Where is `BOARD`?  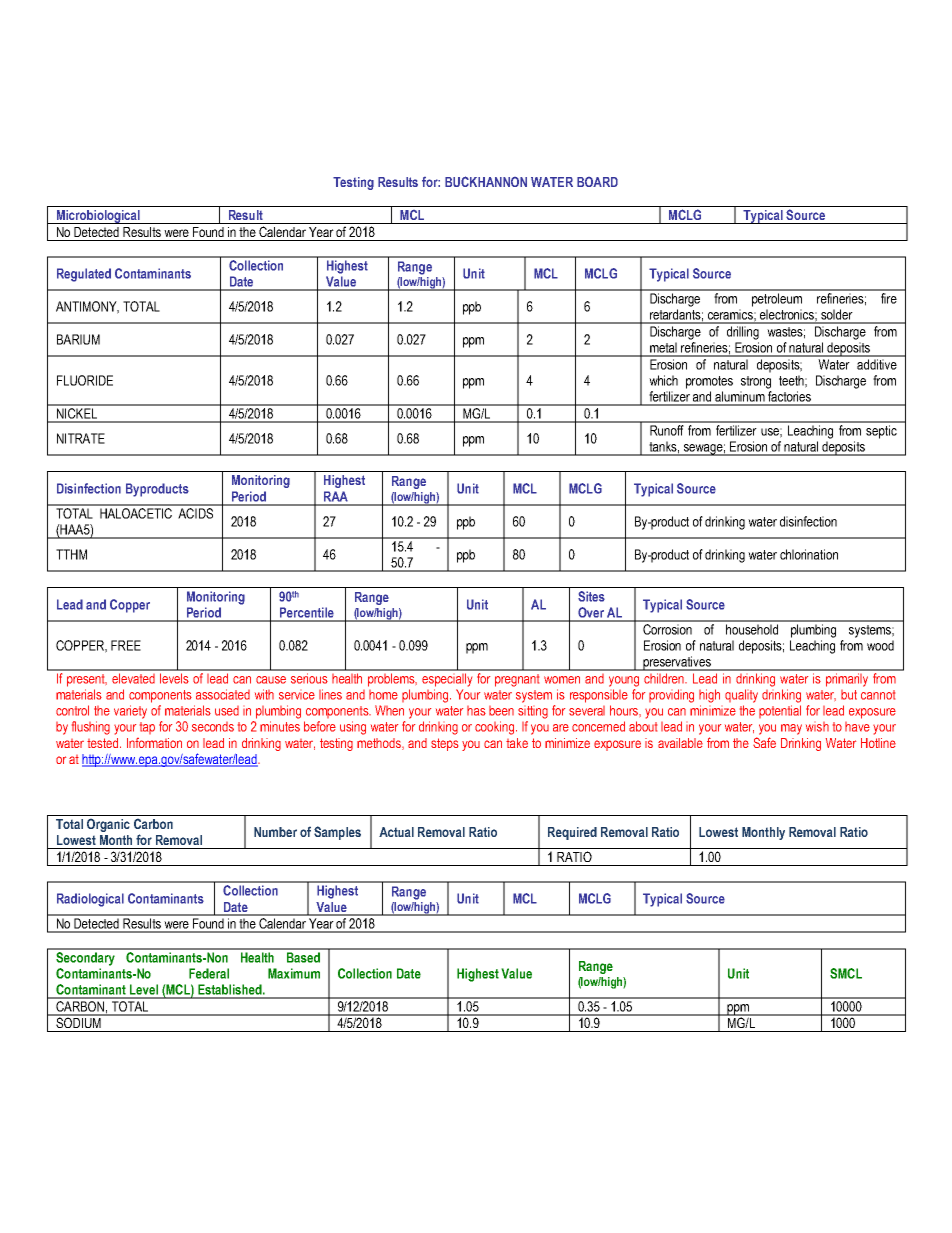
BOARD is located at coordinates (597, 182).
